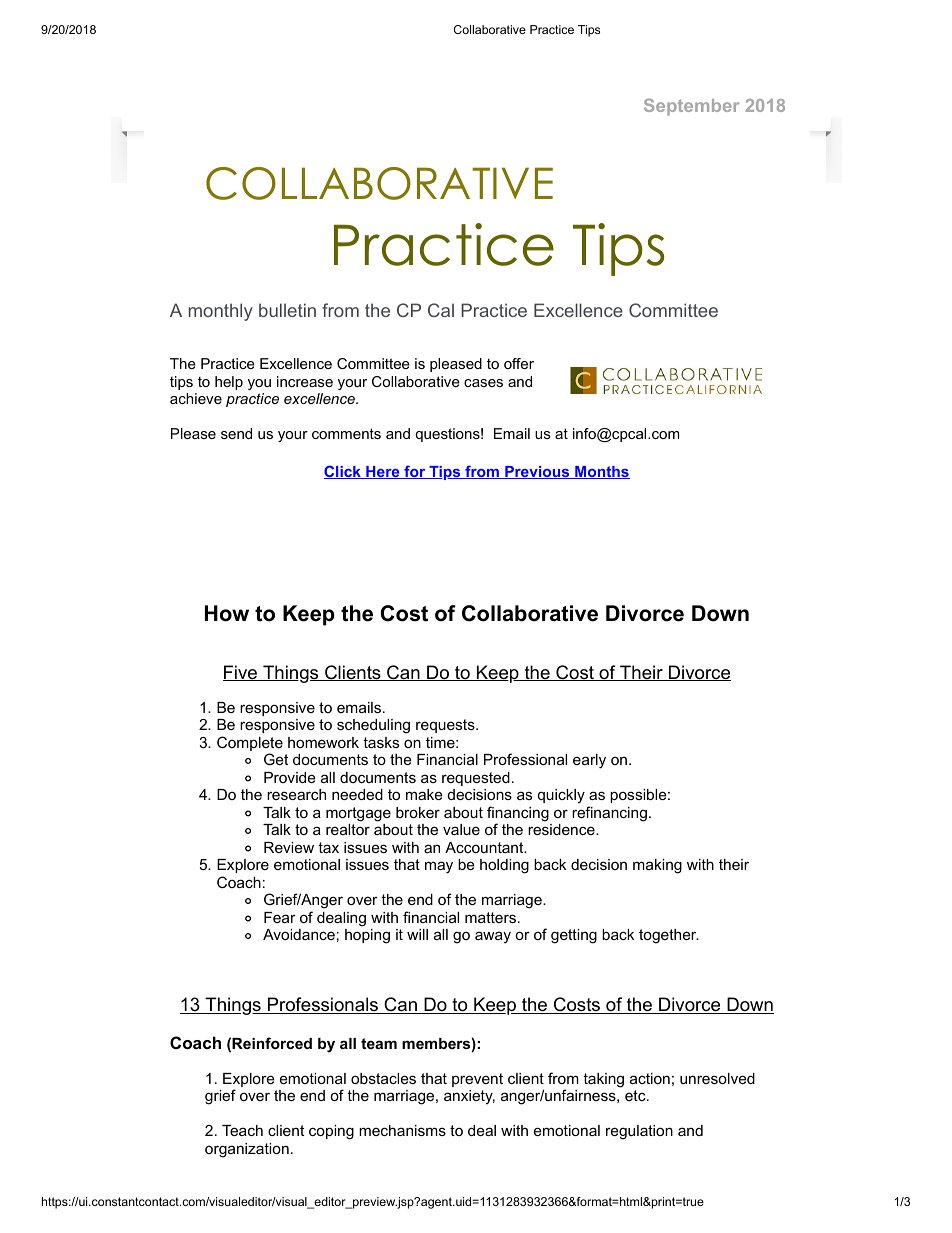 Image resolution: width=952 pixels, height=1233 pixels. What do you see at coordinates (691, 107) in the screenshot?
I see `September` at bounding box center [691, 107].
